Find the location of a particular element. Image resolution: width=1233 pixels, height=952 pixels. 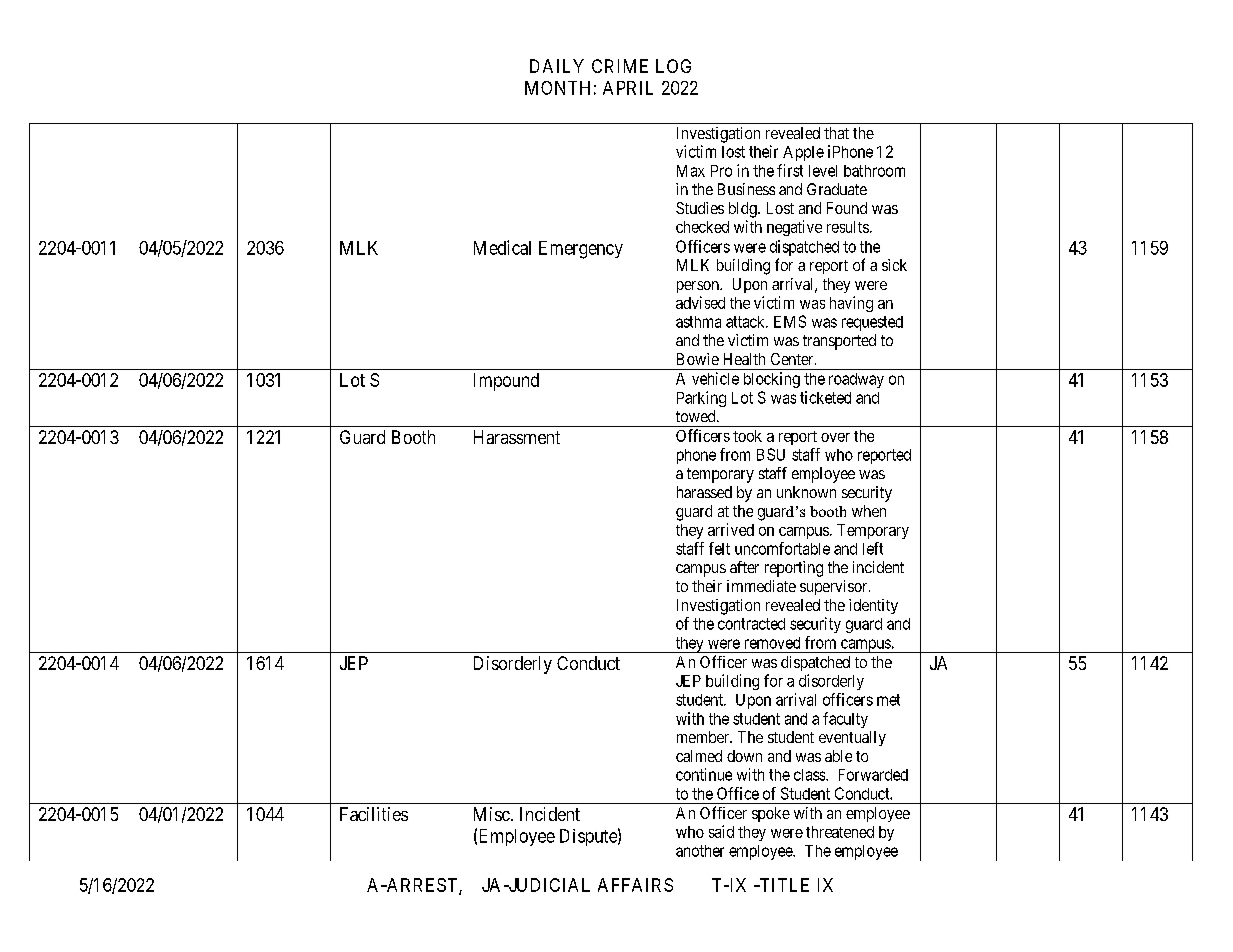

transported is located at coordinates (839, 342).
